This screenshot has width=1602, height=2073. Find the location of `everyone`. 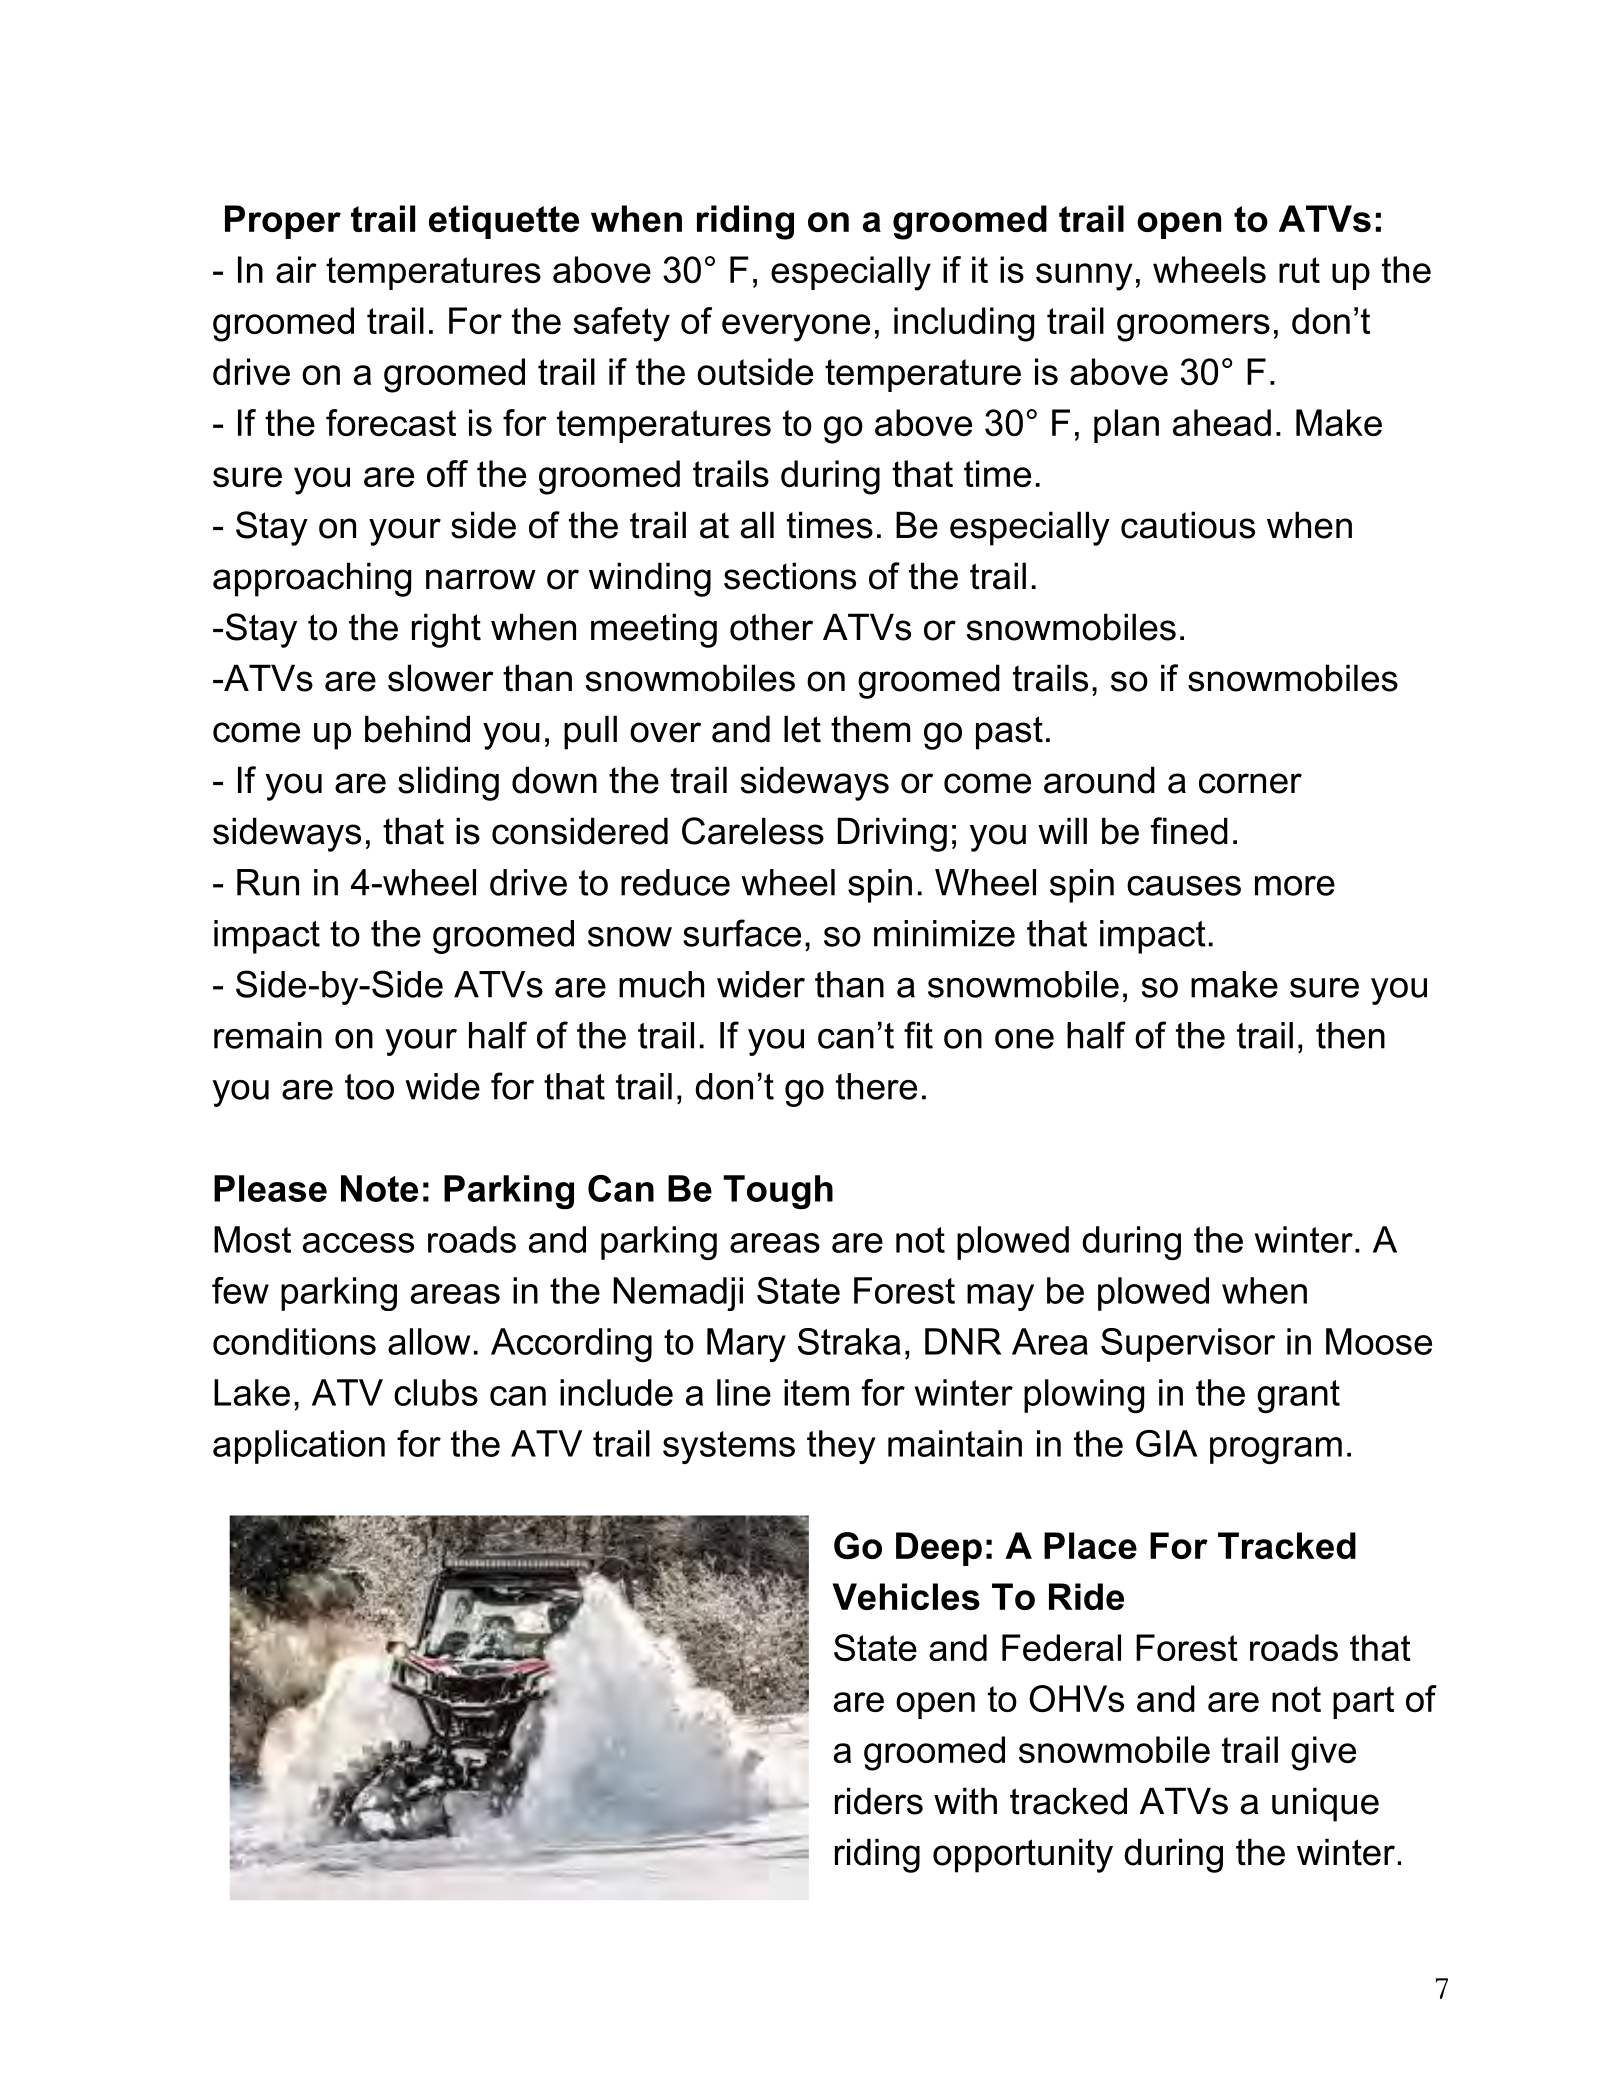

everyone is located at coordinates (796, 328).
